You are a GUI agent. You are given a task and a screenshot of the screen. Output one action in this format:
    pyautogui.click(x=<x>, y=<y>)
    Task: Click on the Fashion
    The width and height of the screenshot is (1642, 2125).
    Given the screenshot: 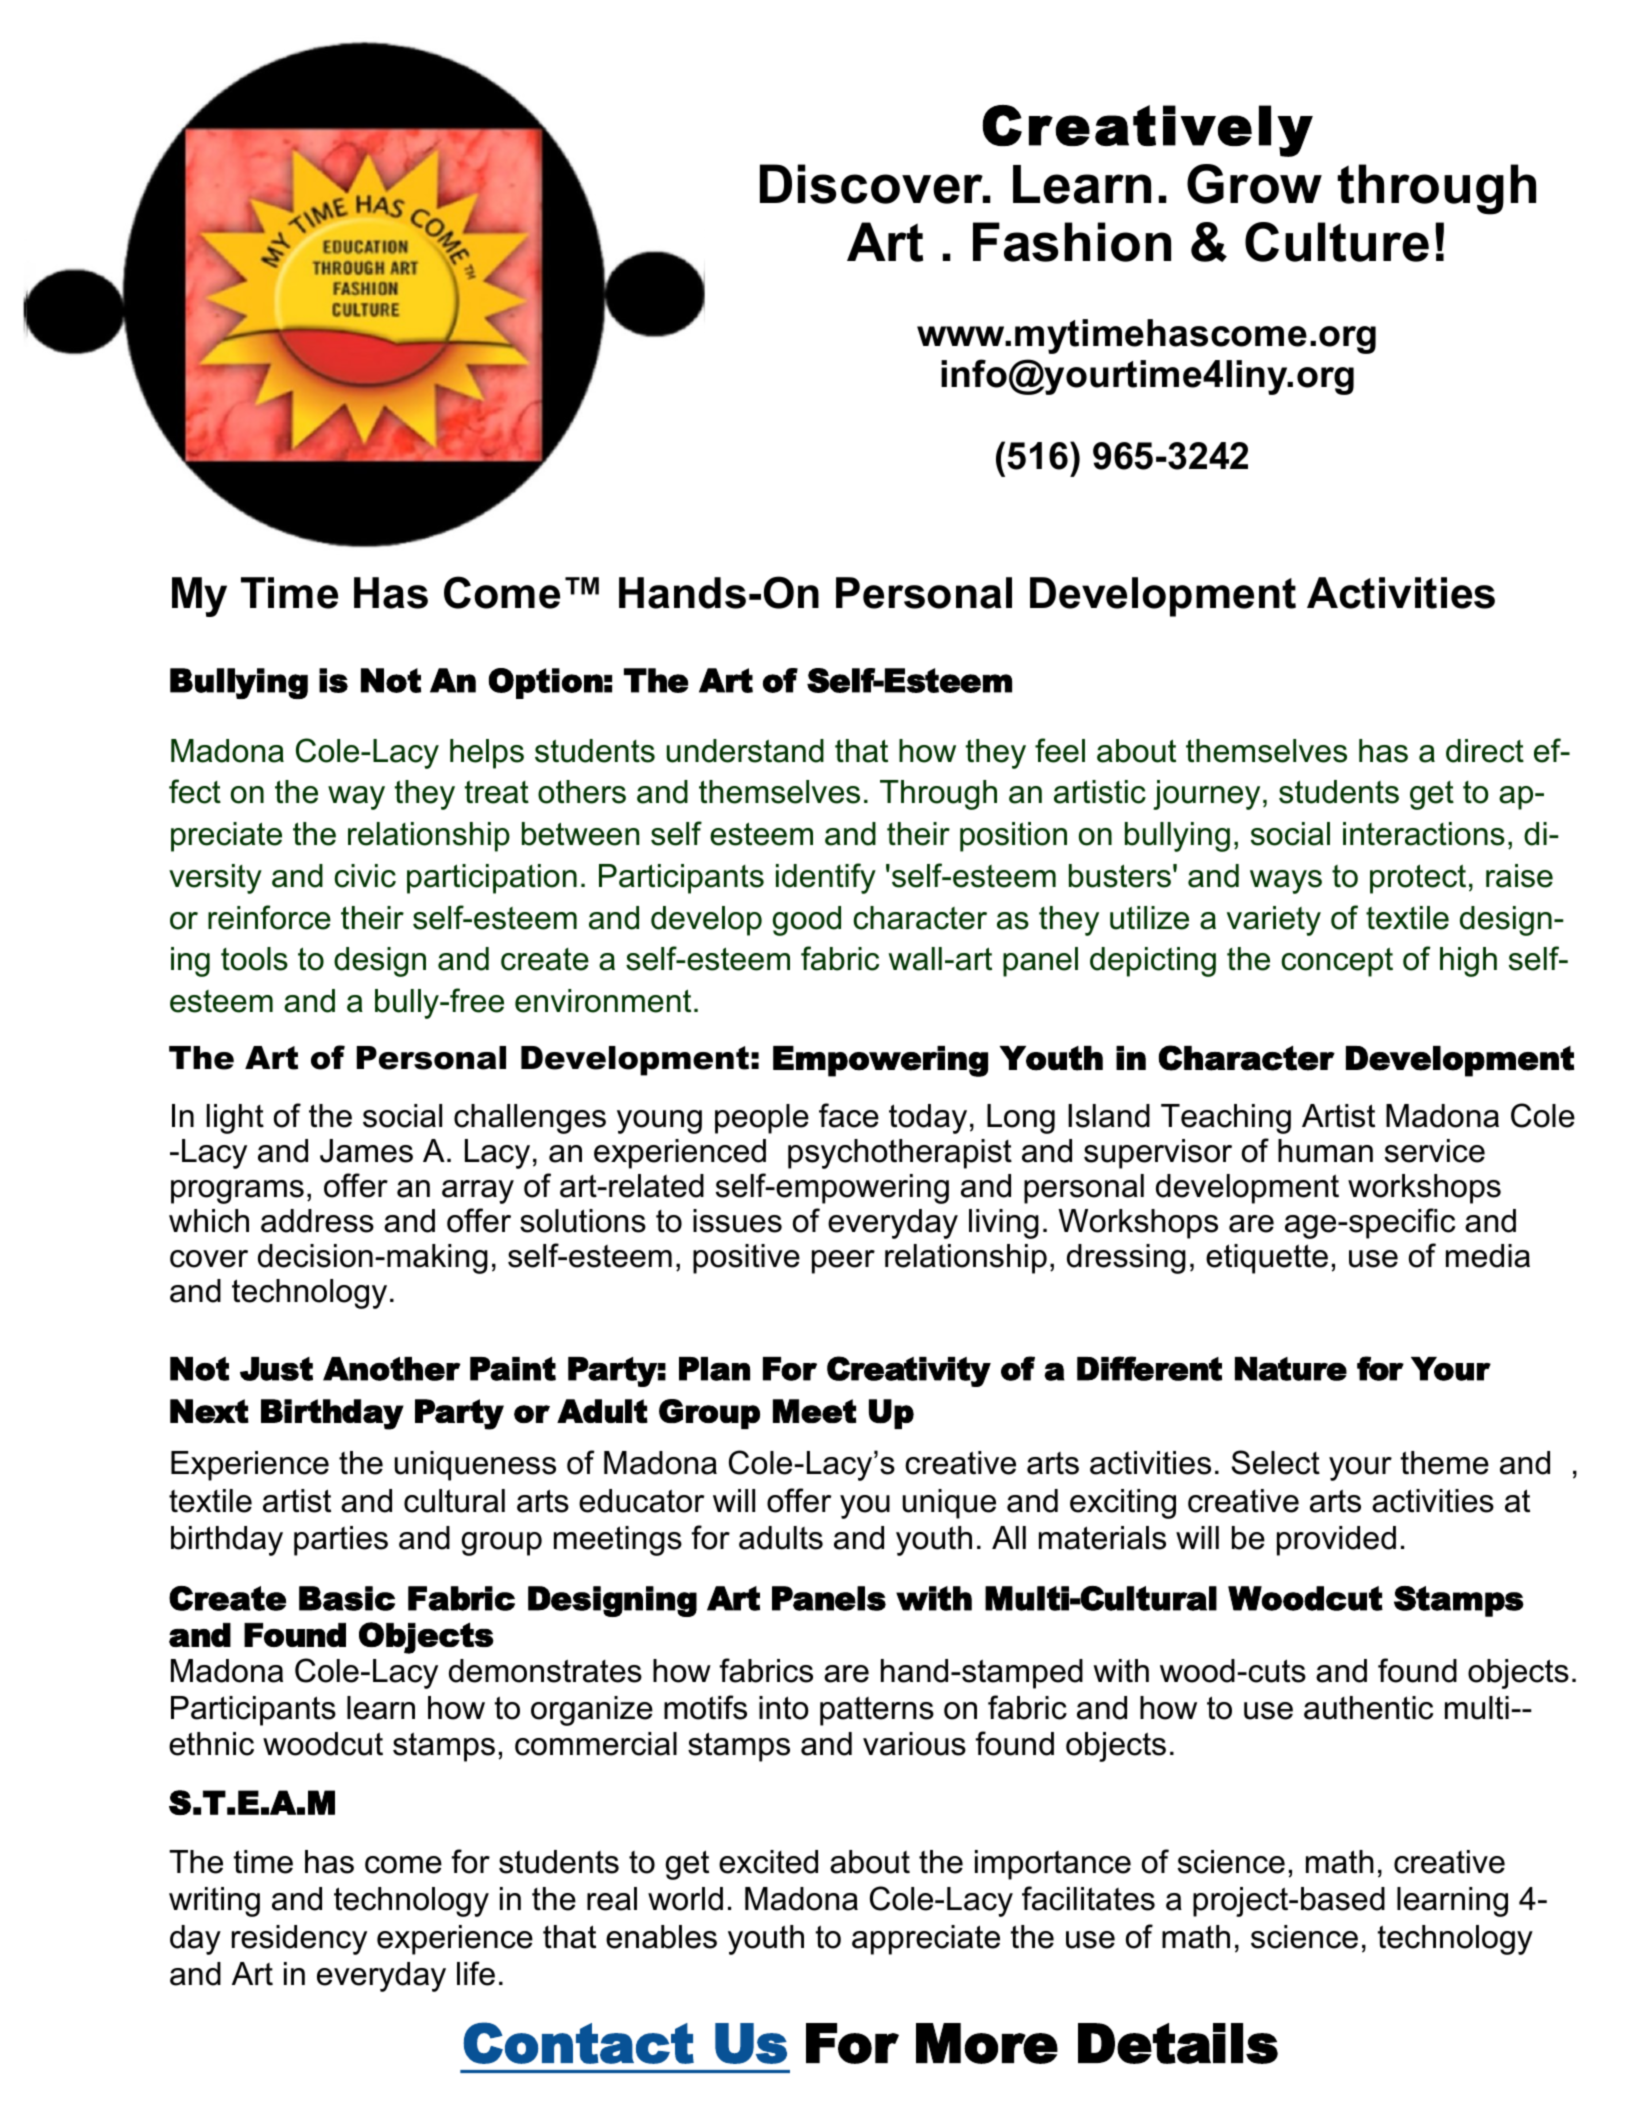 What is the action you would take?
    pyautogui.click(x=1072, y=242)
